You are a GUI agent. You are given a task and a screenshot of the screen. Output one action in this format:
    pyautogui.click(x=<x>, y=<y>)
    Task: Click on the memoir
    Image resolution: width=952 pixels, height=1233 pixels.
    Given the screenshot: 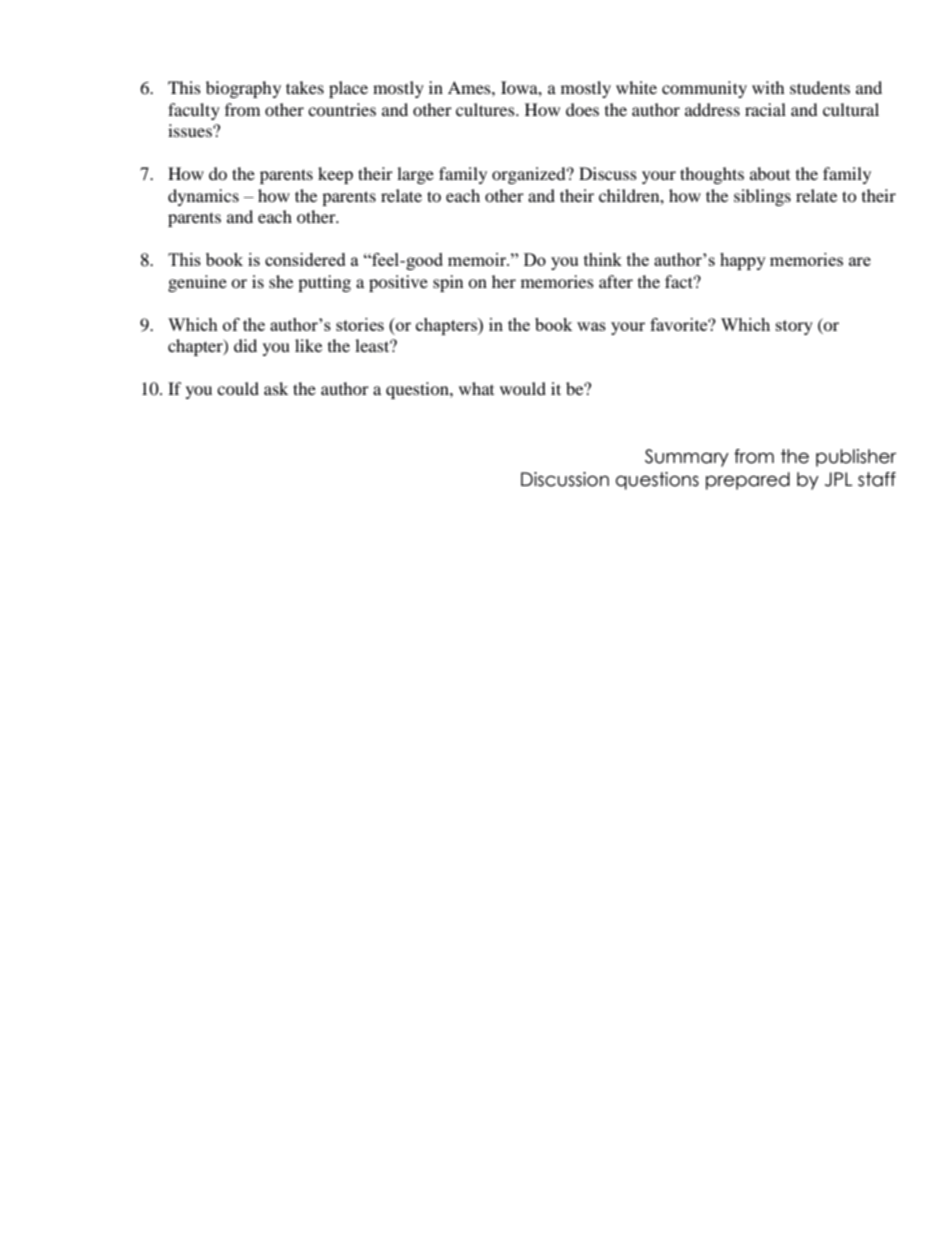 What is the action you would take?
    pyautogui.click(x=478, y=259)
